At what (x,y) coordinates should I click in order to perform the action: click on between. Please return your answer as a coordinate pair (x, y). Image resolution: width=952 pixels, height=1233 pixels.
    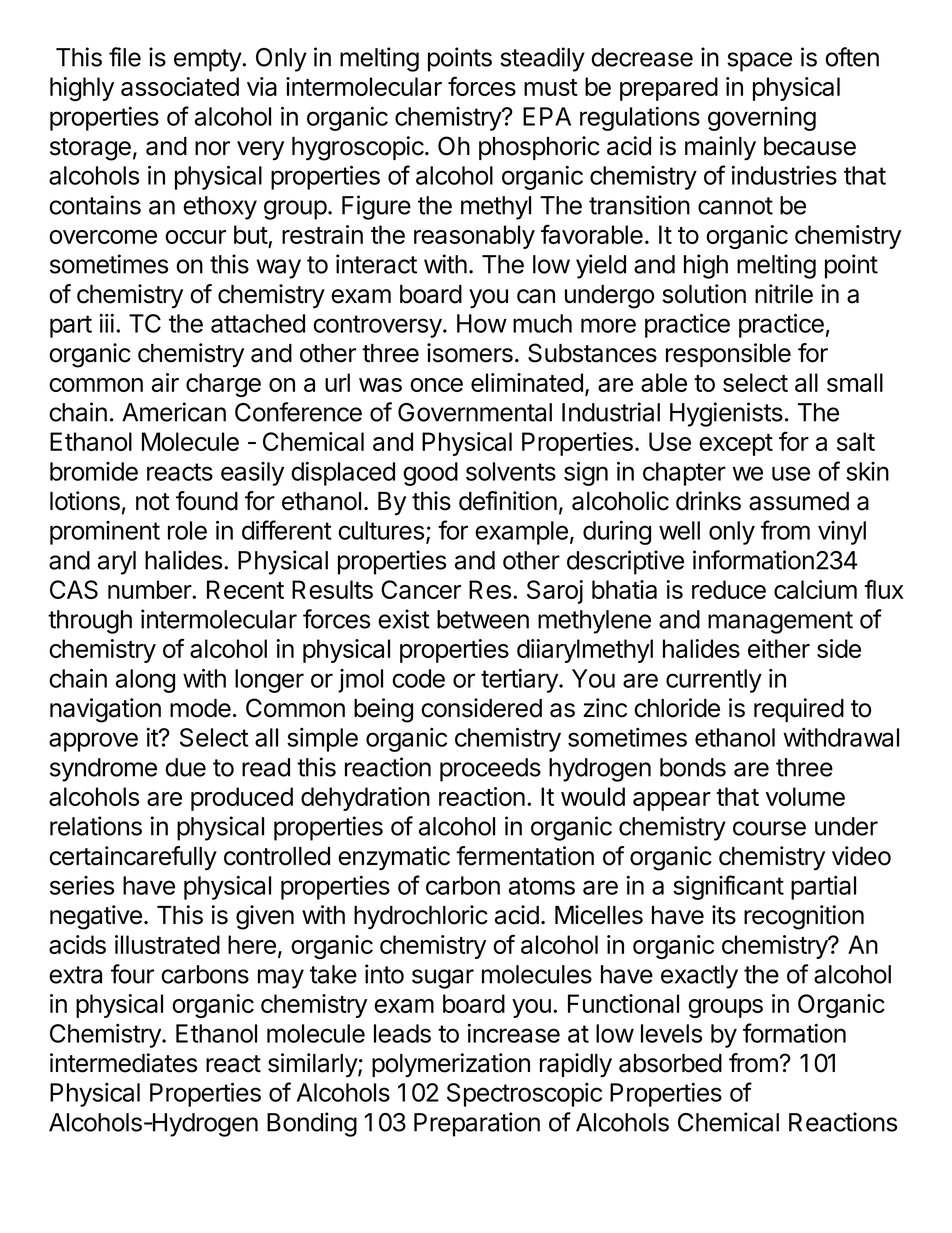
    Looking at the image, I should click on (483, 619).
